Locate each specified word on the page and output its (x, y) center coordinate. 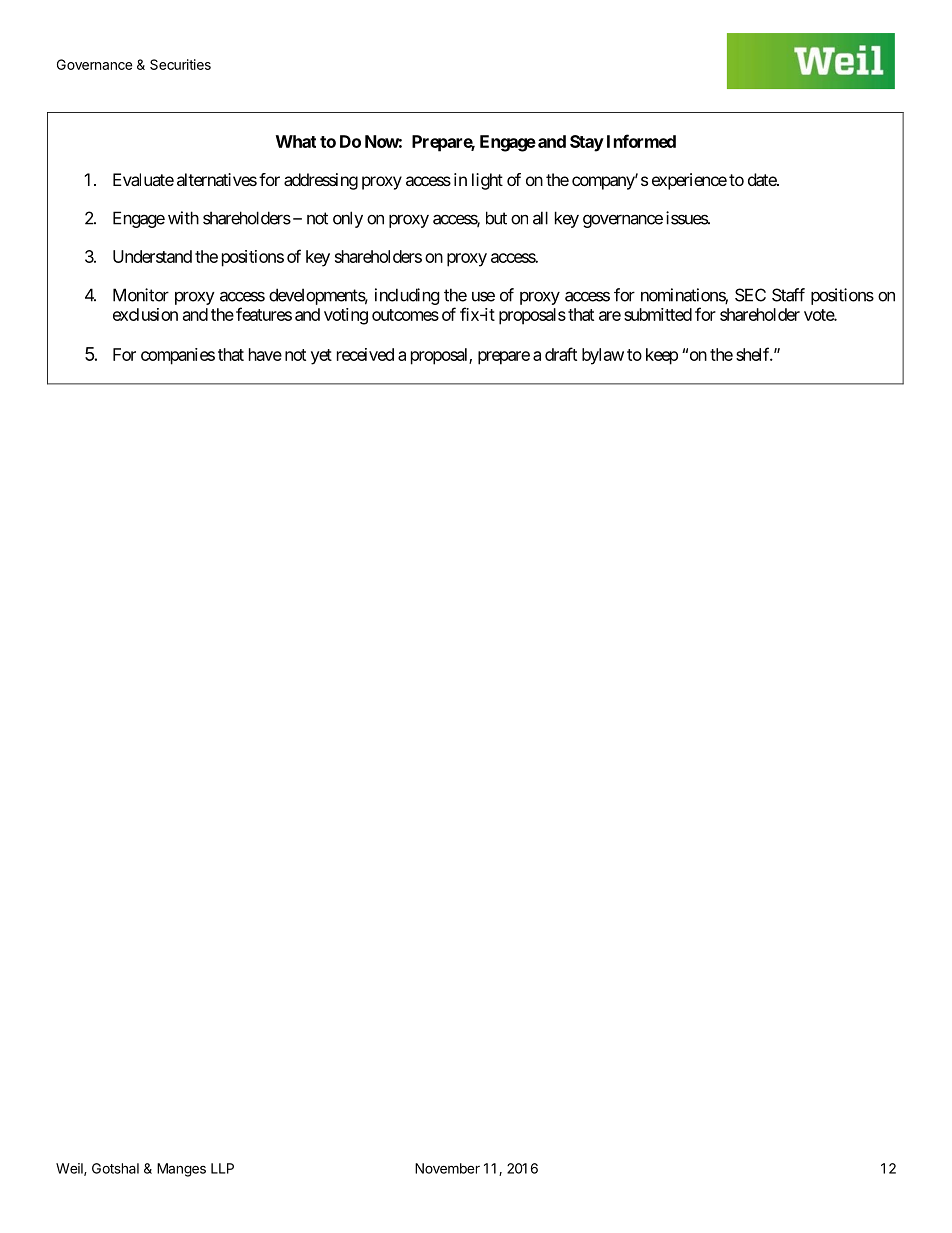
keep (662, 356)
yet (321, 357)
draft (561, 354)
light (487, 181)
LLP (222, 1168)
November (447, 1168)
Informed (641, 141)
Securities (180, 64)
